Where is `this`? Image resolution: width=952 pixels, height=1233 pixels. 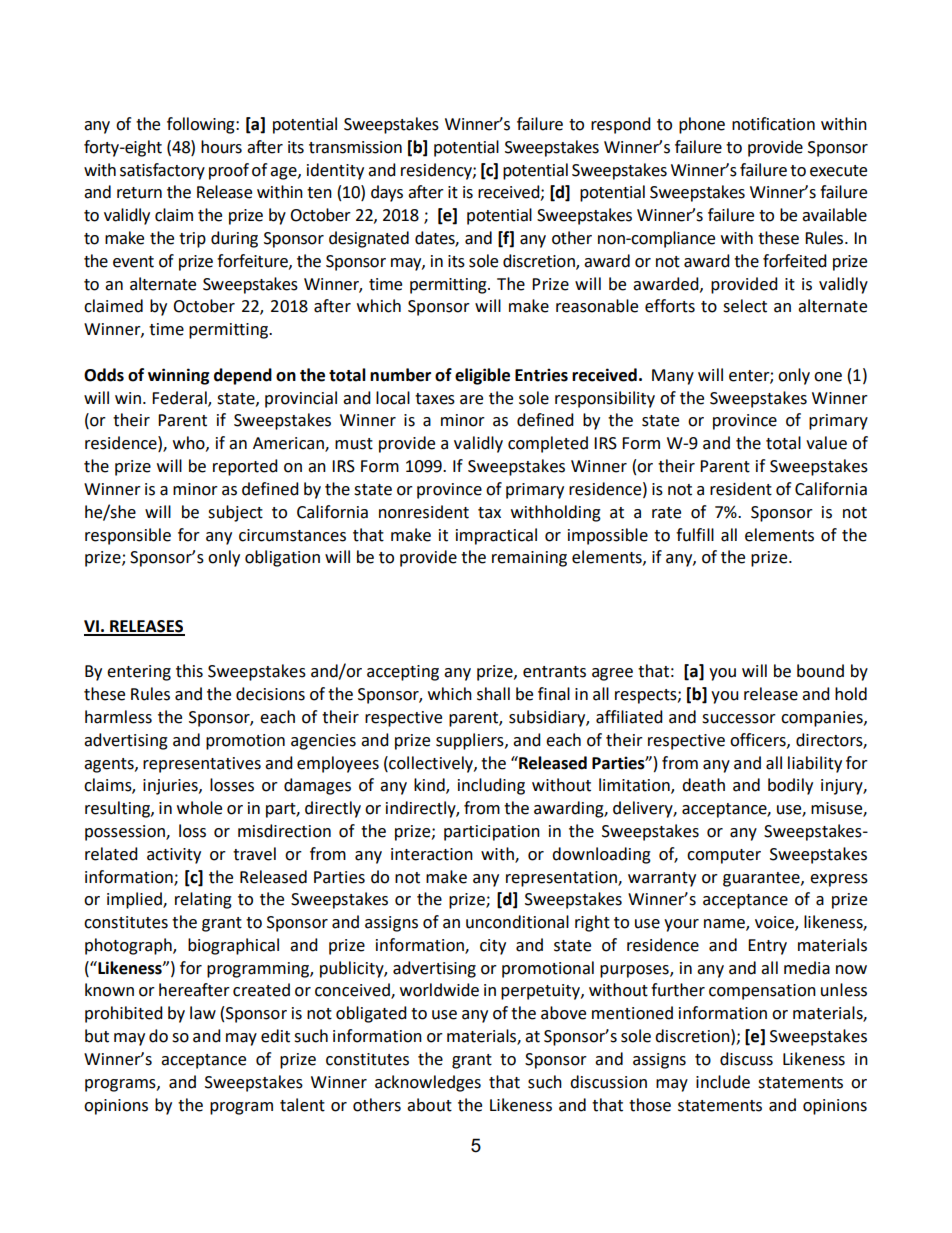 this is located at coordinates (189, 671).
